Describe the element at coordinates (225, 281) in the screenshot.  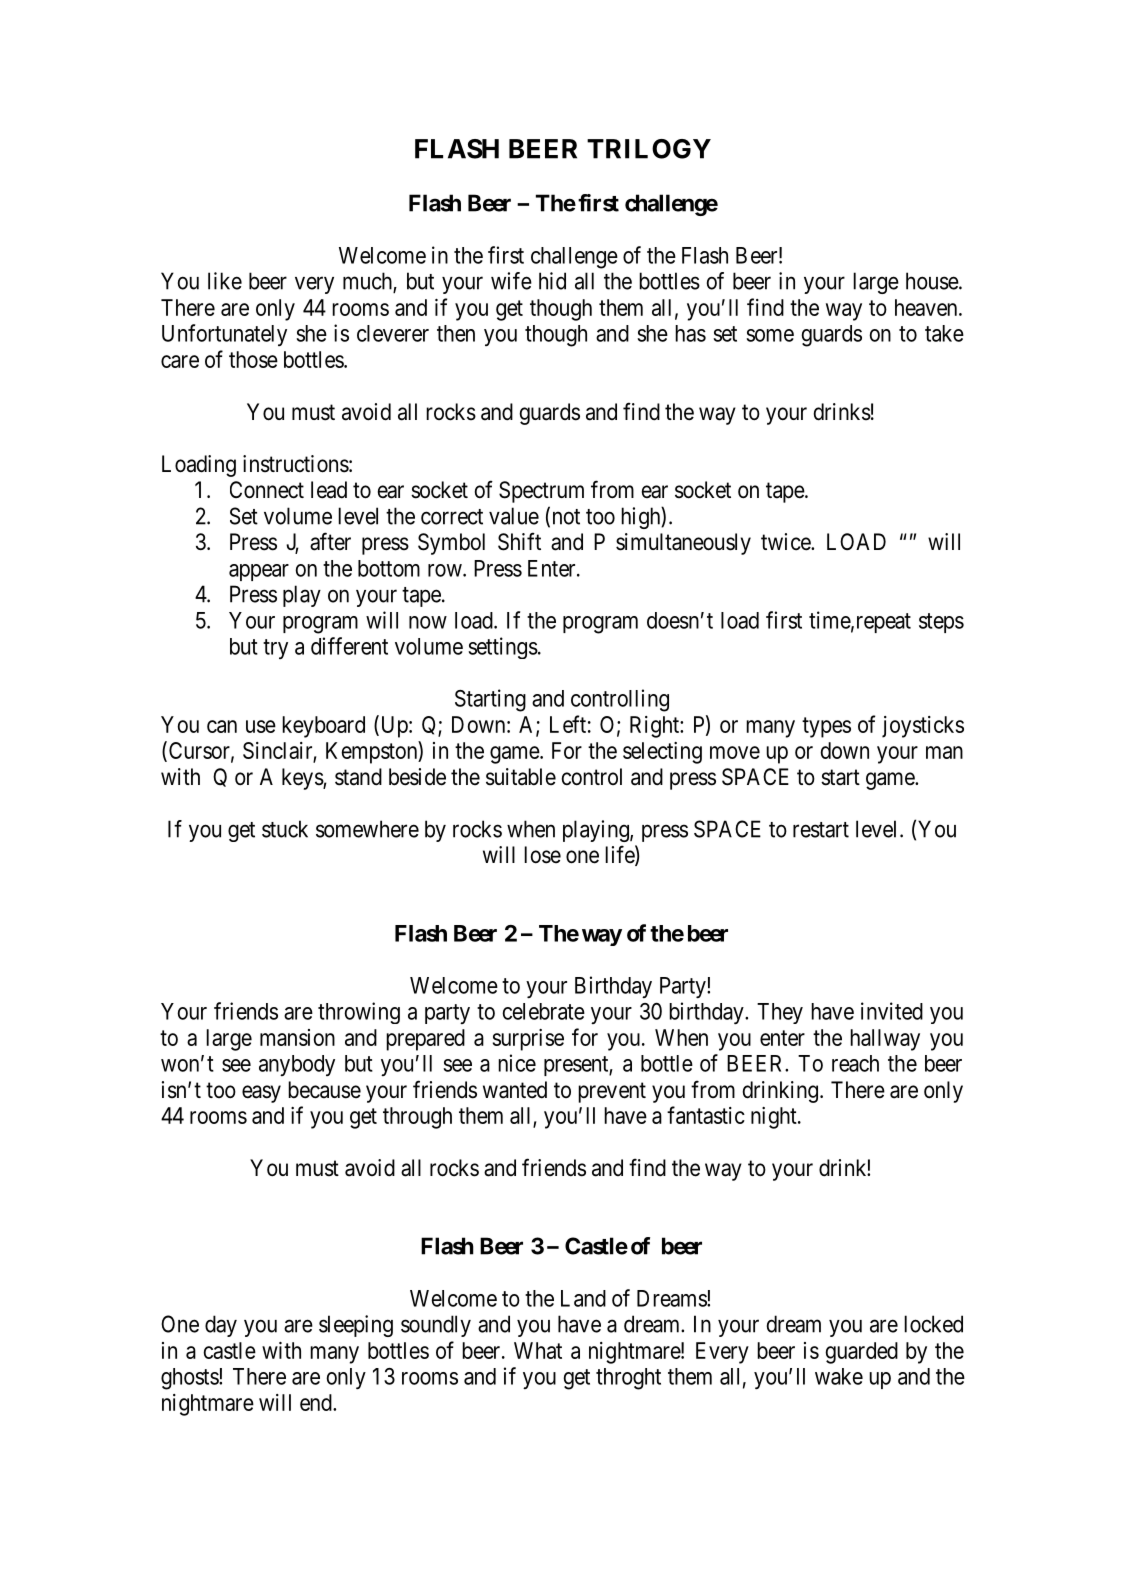
I see `like` at that location.
